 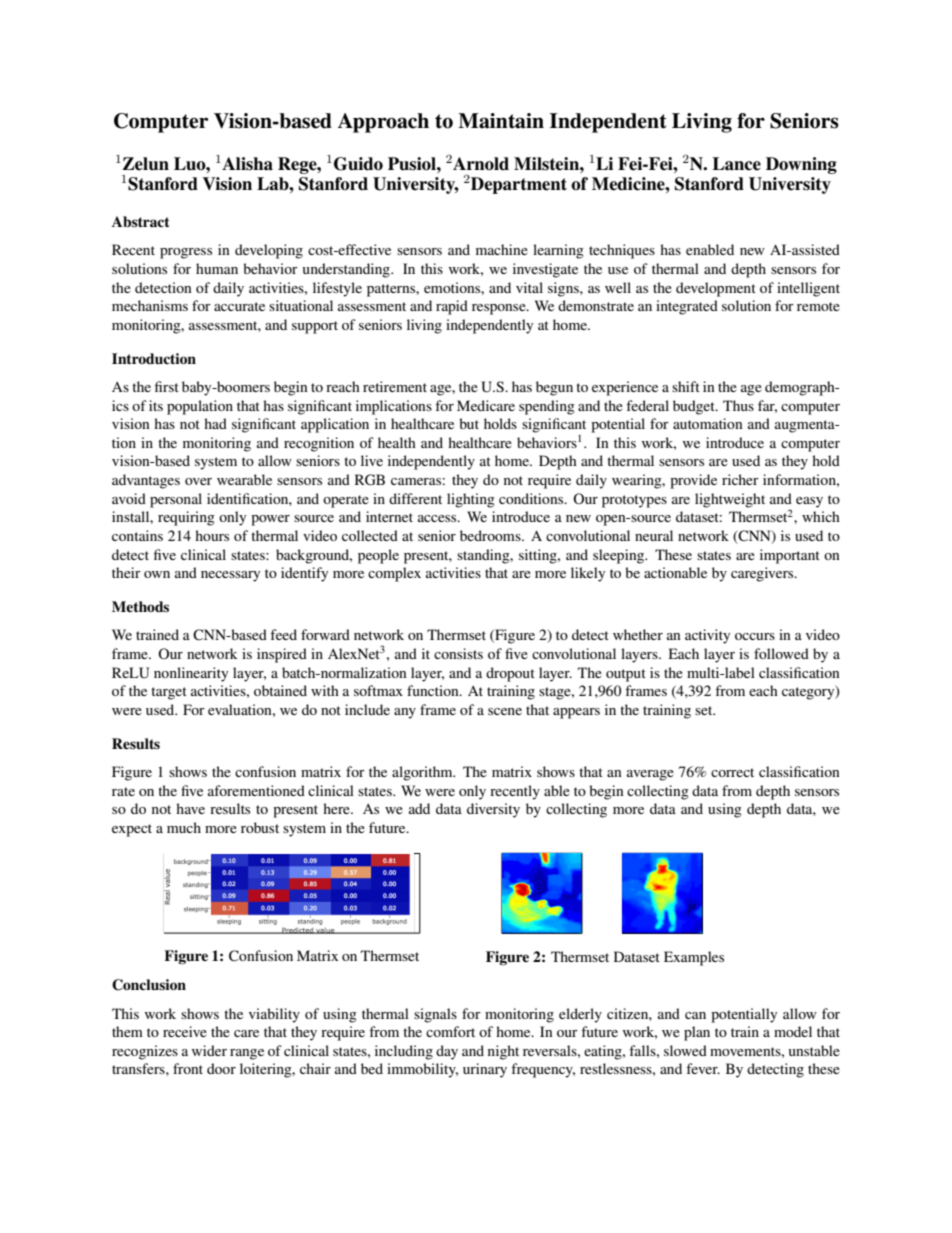 What do you see at coordinates (394, 574) in the page?
I see `complex` at bounding box center [394, 574].
